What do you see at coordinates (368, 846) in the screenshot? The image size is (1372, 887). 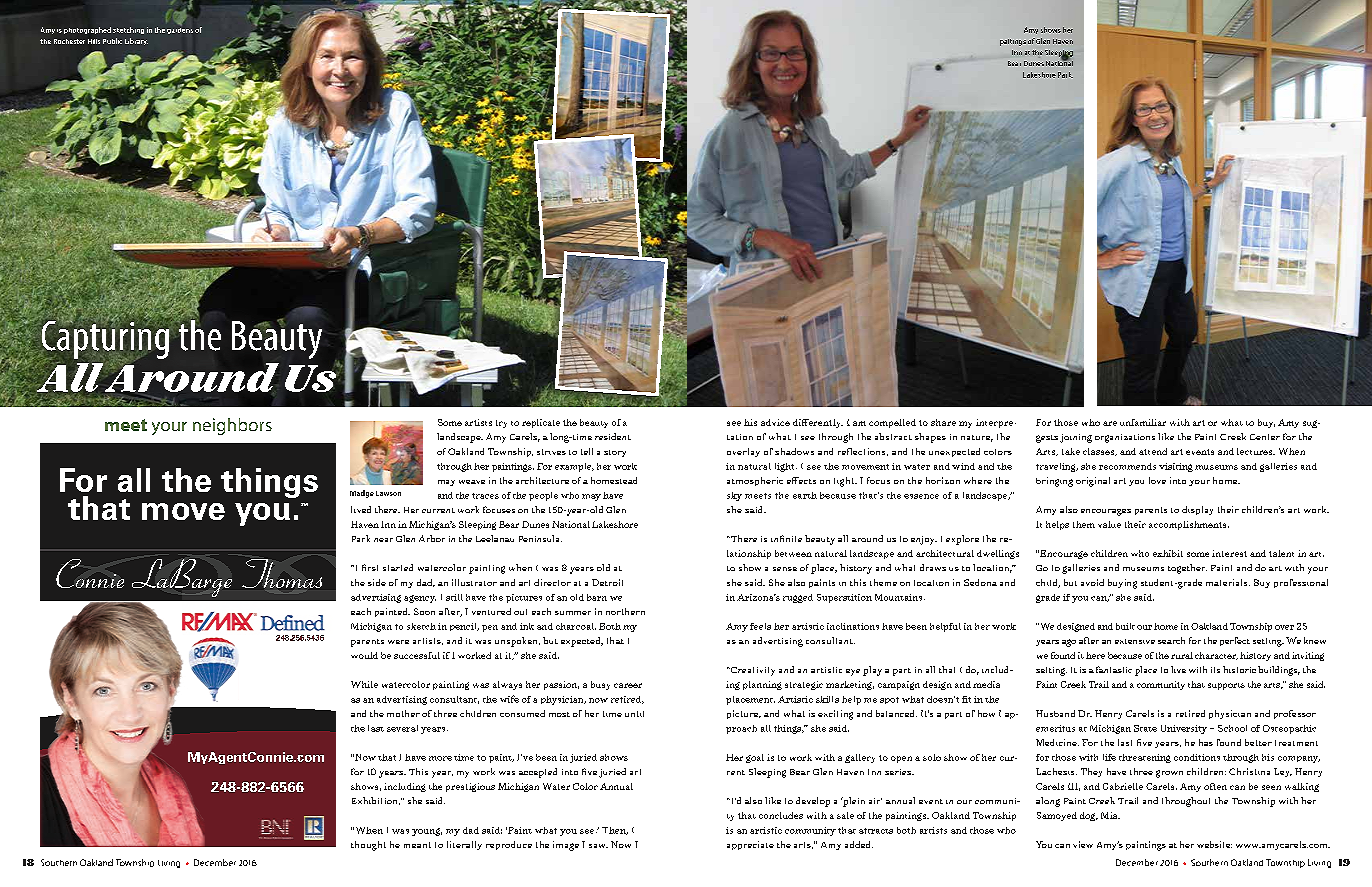 I see `thought` at bounding box center [368, 846].
